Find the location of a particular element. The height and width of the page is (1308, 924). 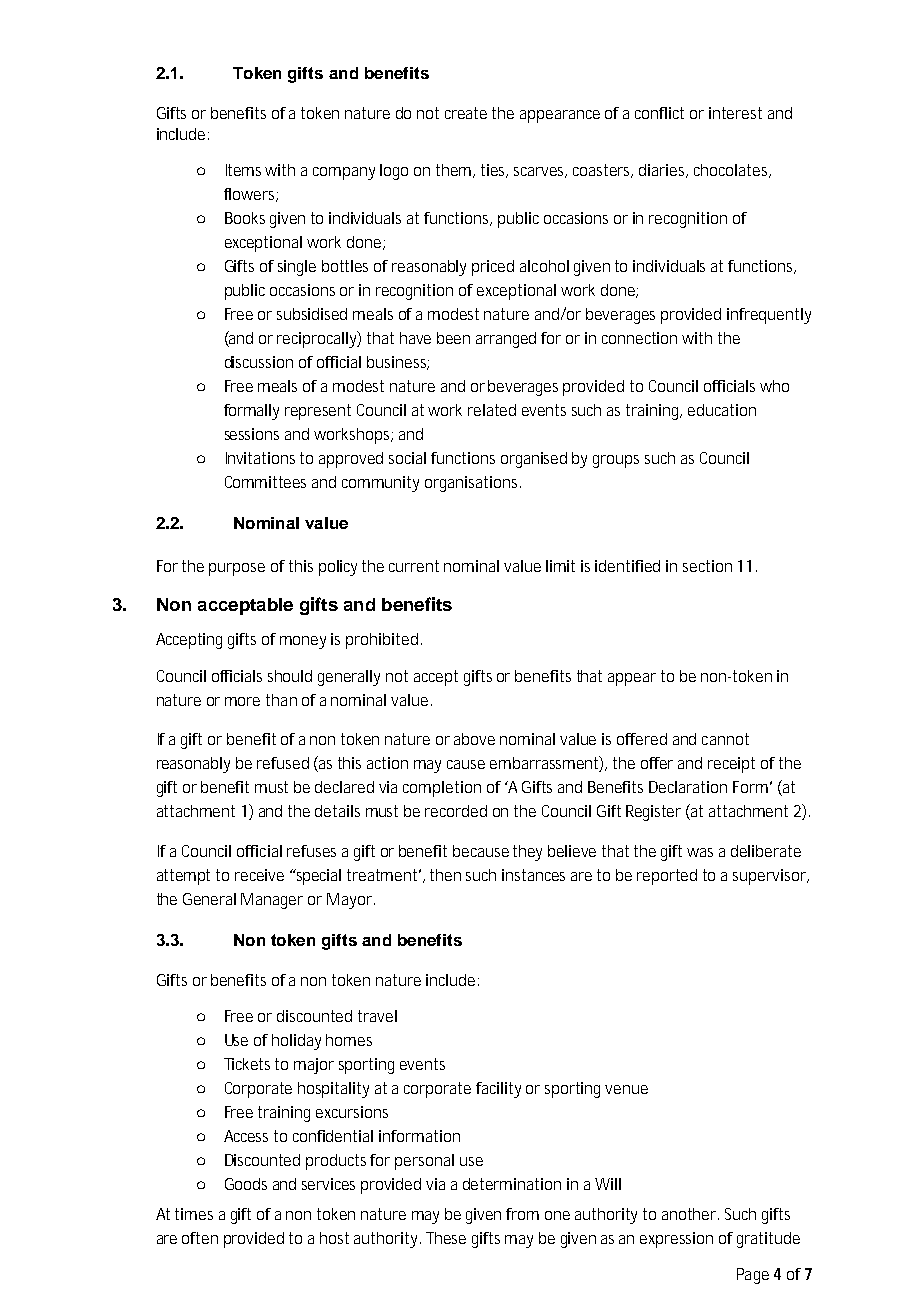

expression is located at coordinates (676, 1240).
